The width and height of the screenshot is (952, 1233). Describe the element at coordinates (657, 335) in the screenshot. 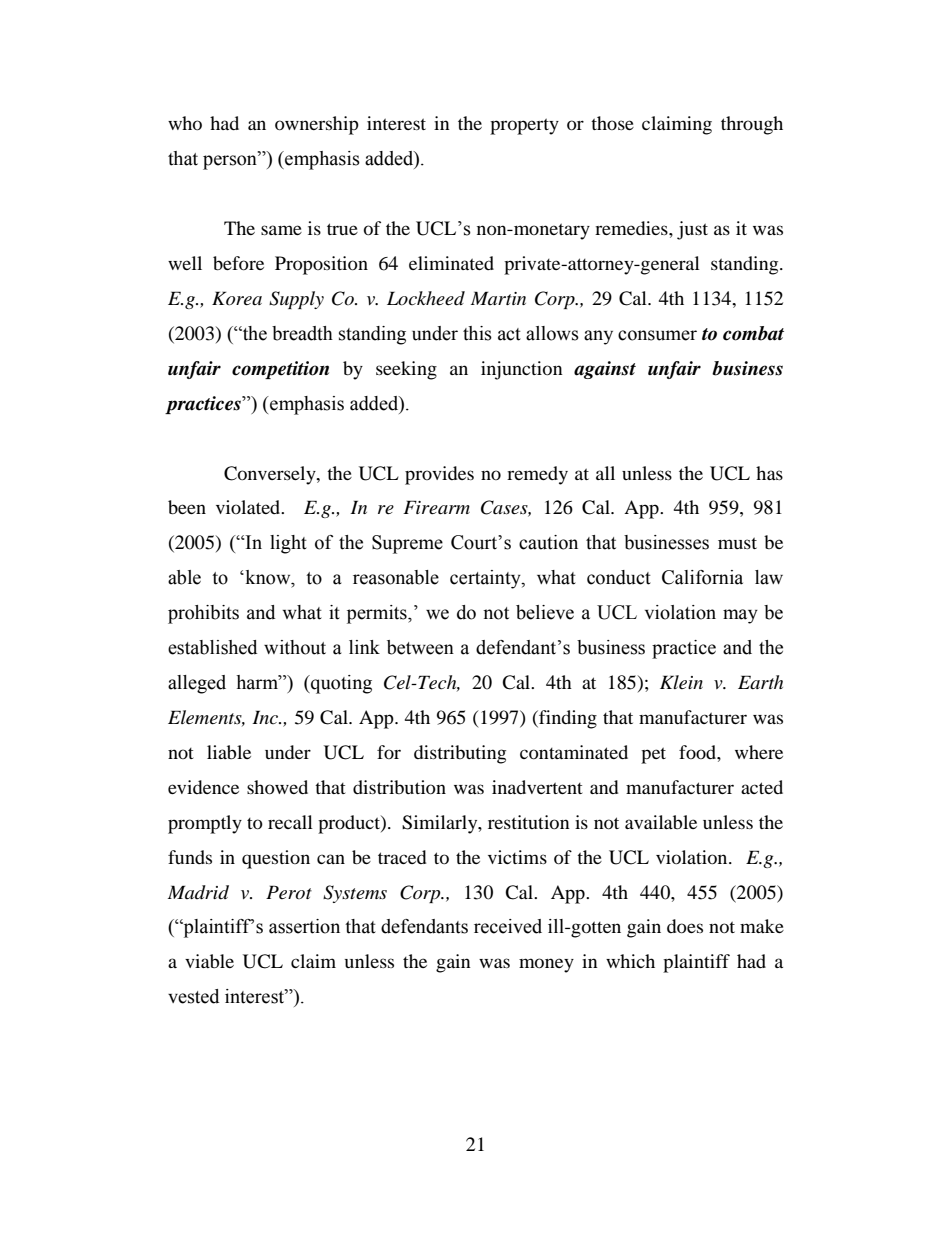

I see `consumer` at that location.
